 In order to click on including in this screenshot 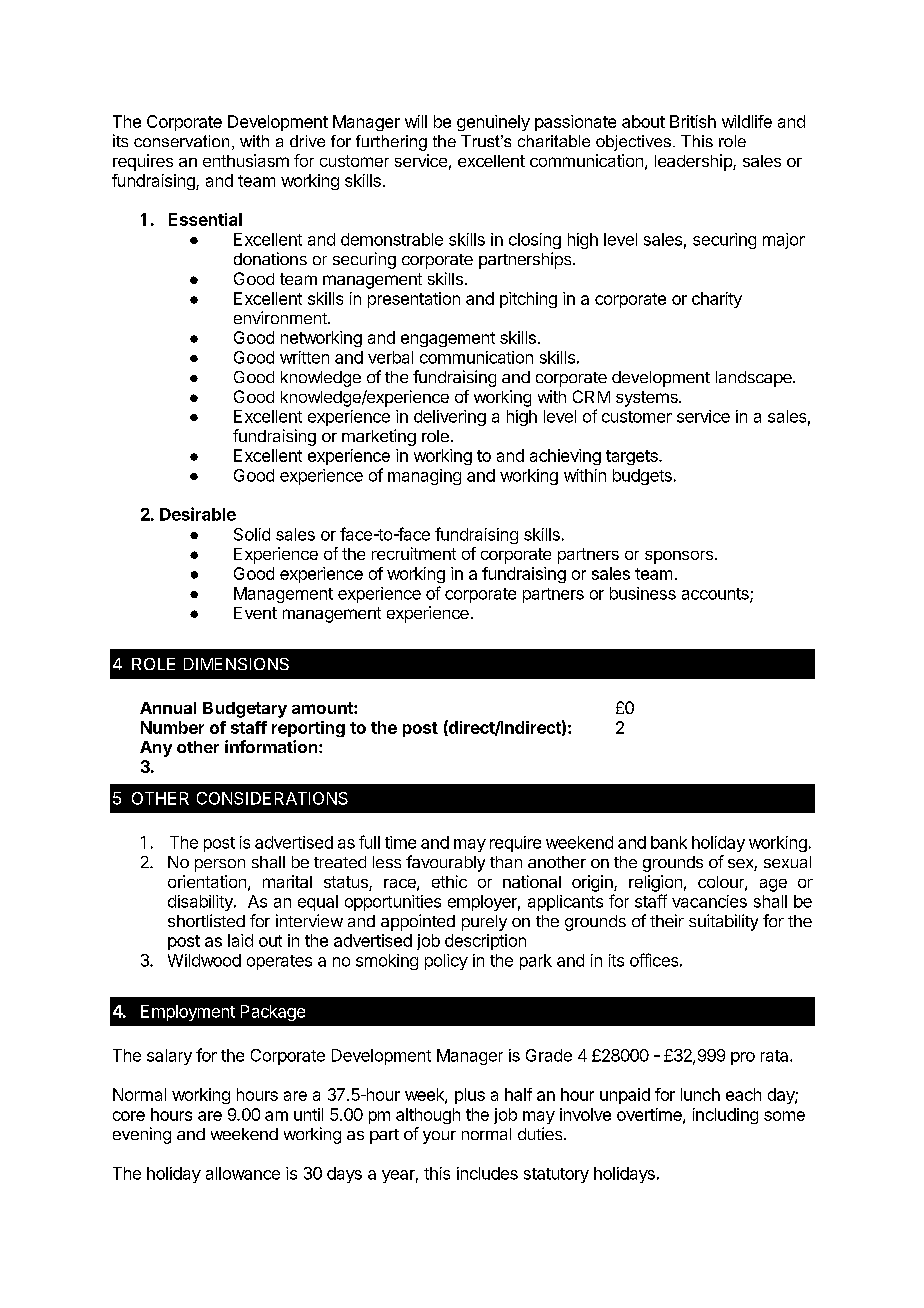, I will do `click(725, 1116)`.
